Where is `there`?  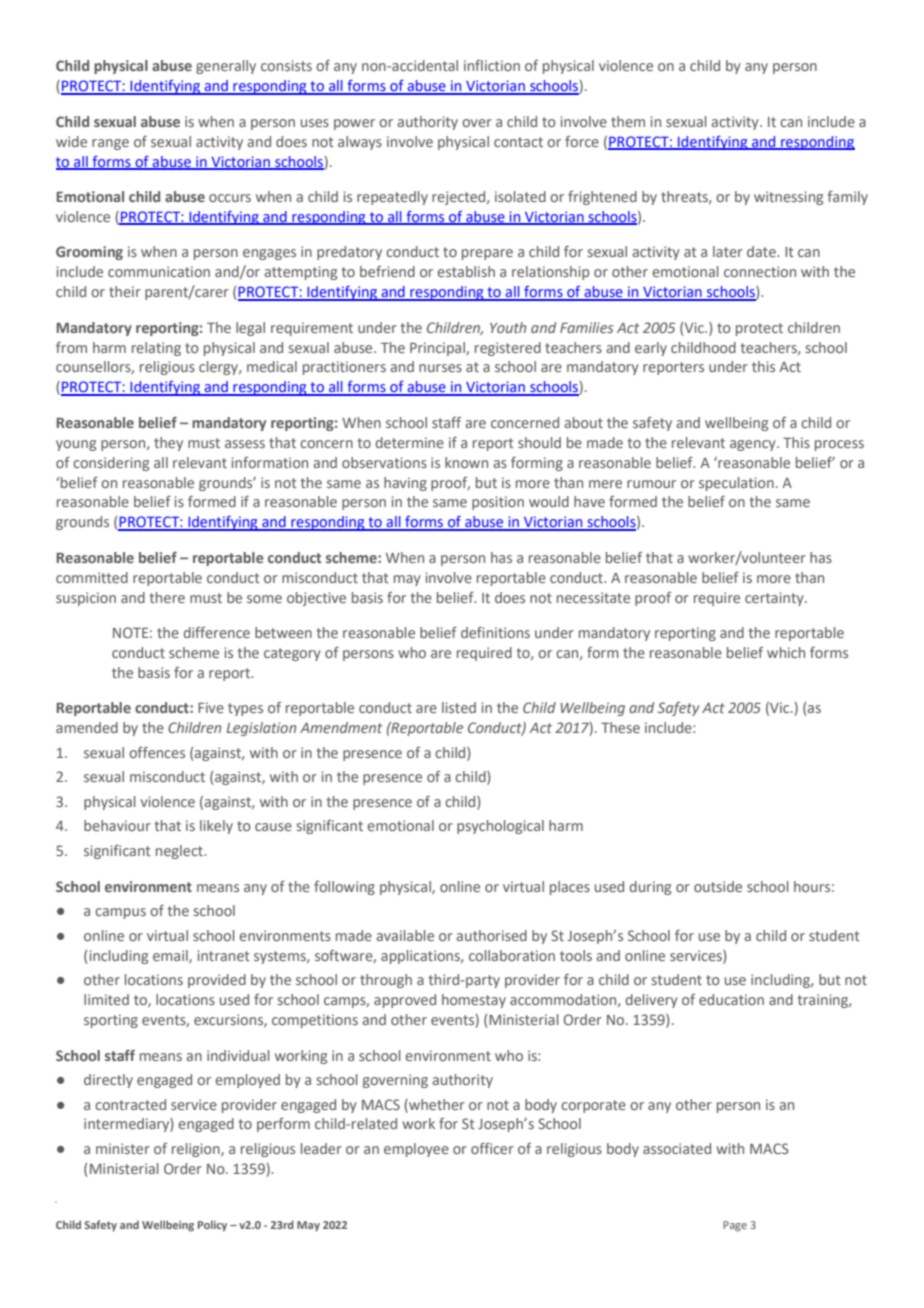
there is located at coordinates (167, 597).
